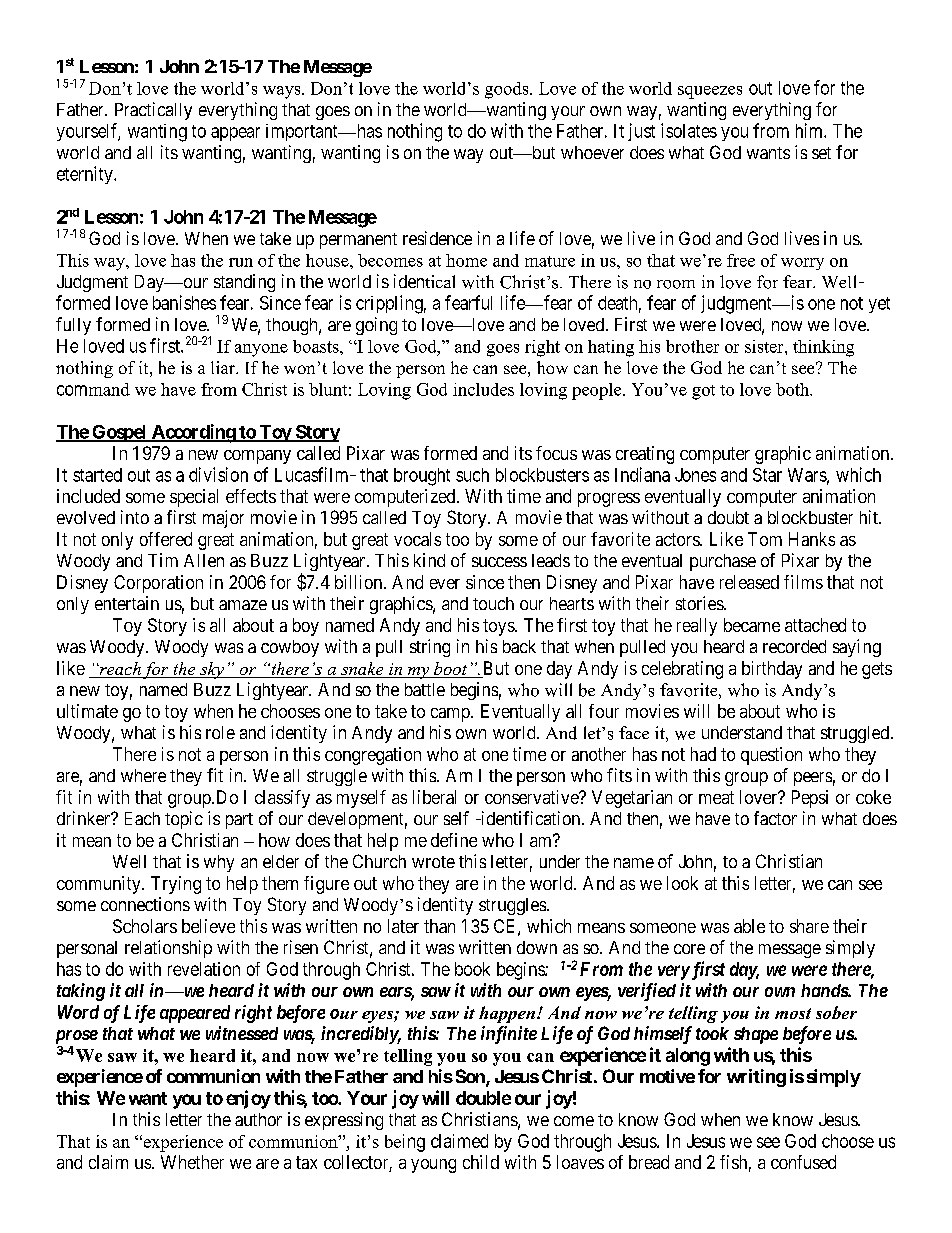  I want to click on toys, so click(499, 627).
